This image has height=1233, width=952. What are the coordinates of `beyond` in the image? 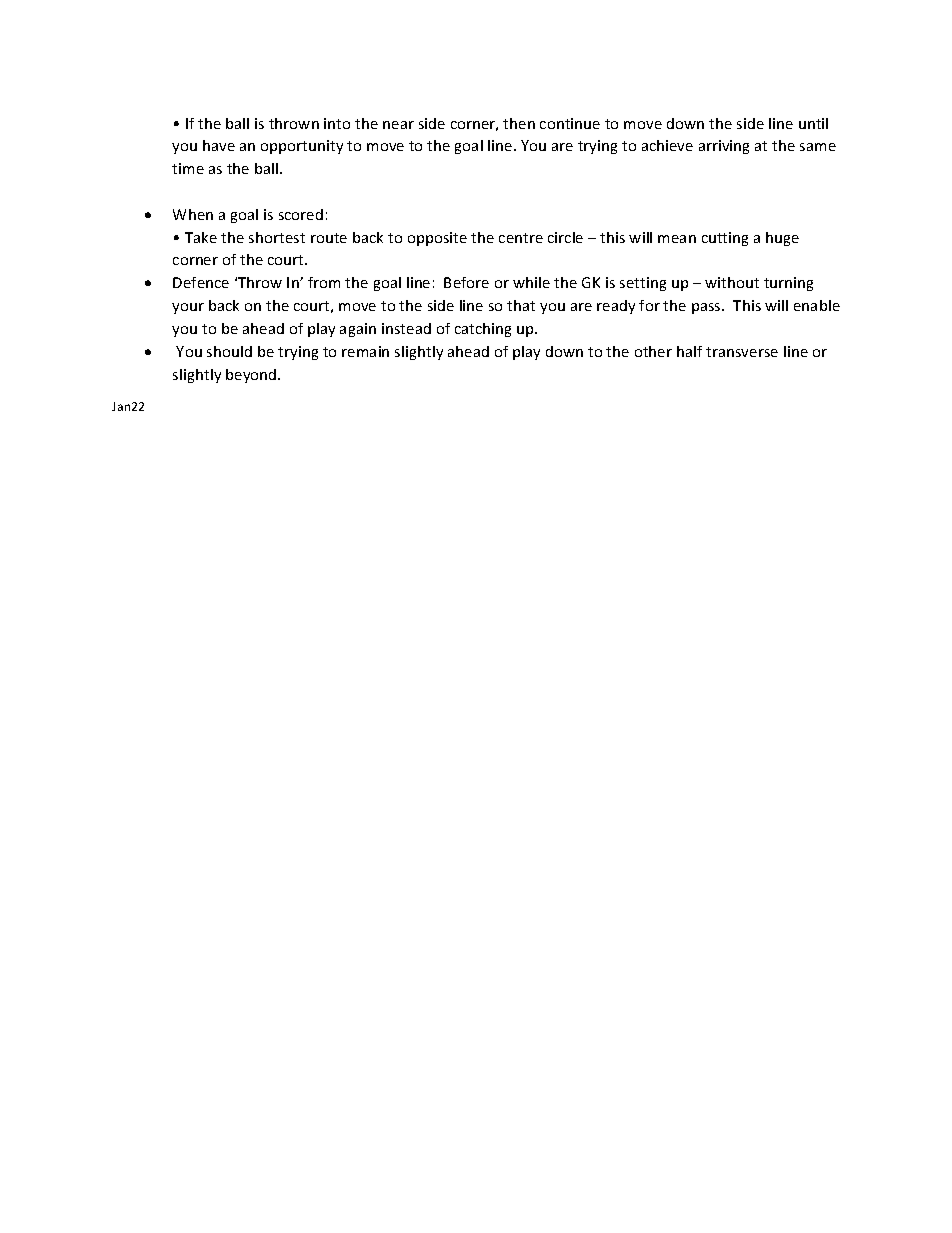 It's located at (252, 376).
